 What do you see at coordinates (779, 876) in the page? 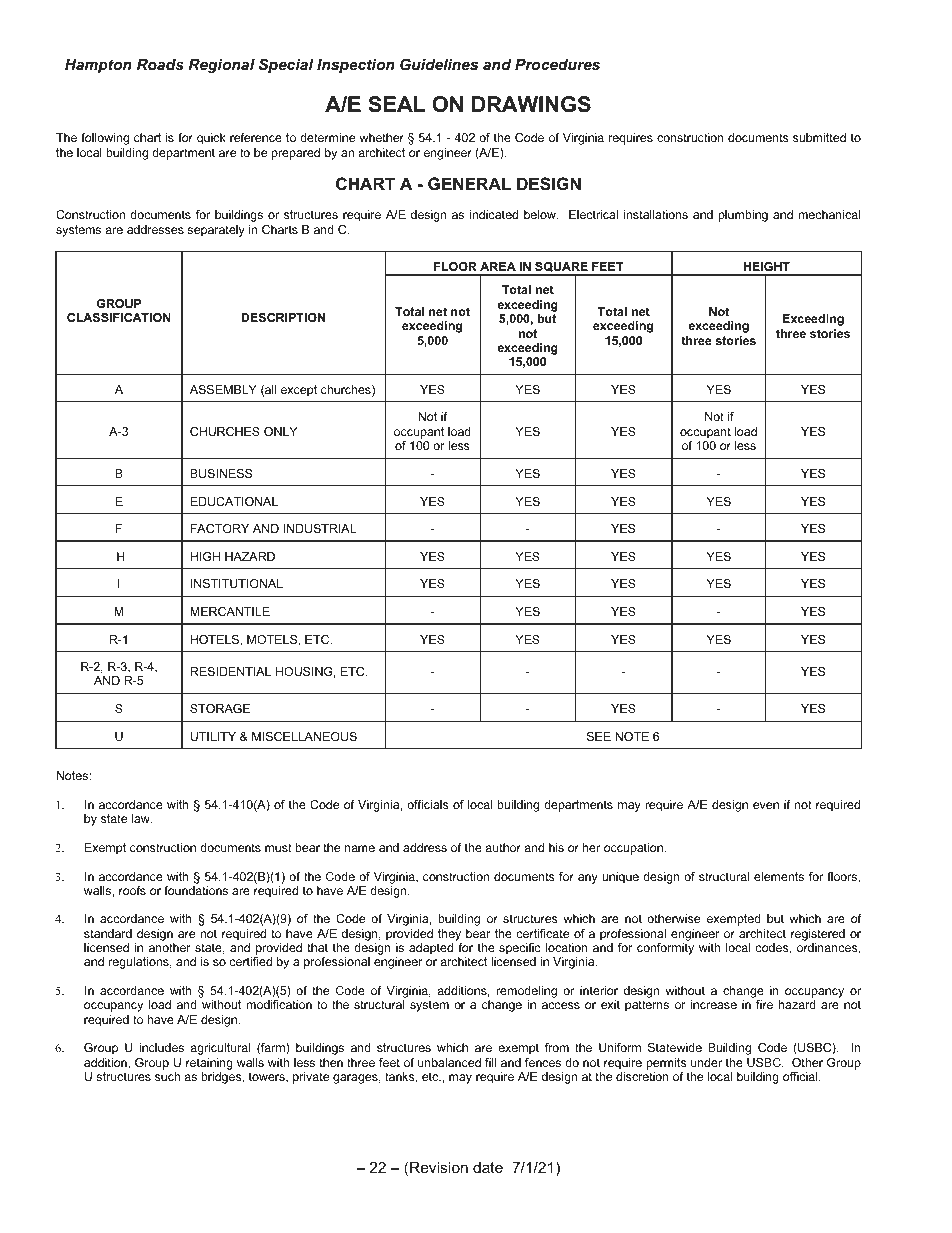
I see `elements` at bounding box center [779, 876].
